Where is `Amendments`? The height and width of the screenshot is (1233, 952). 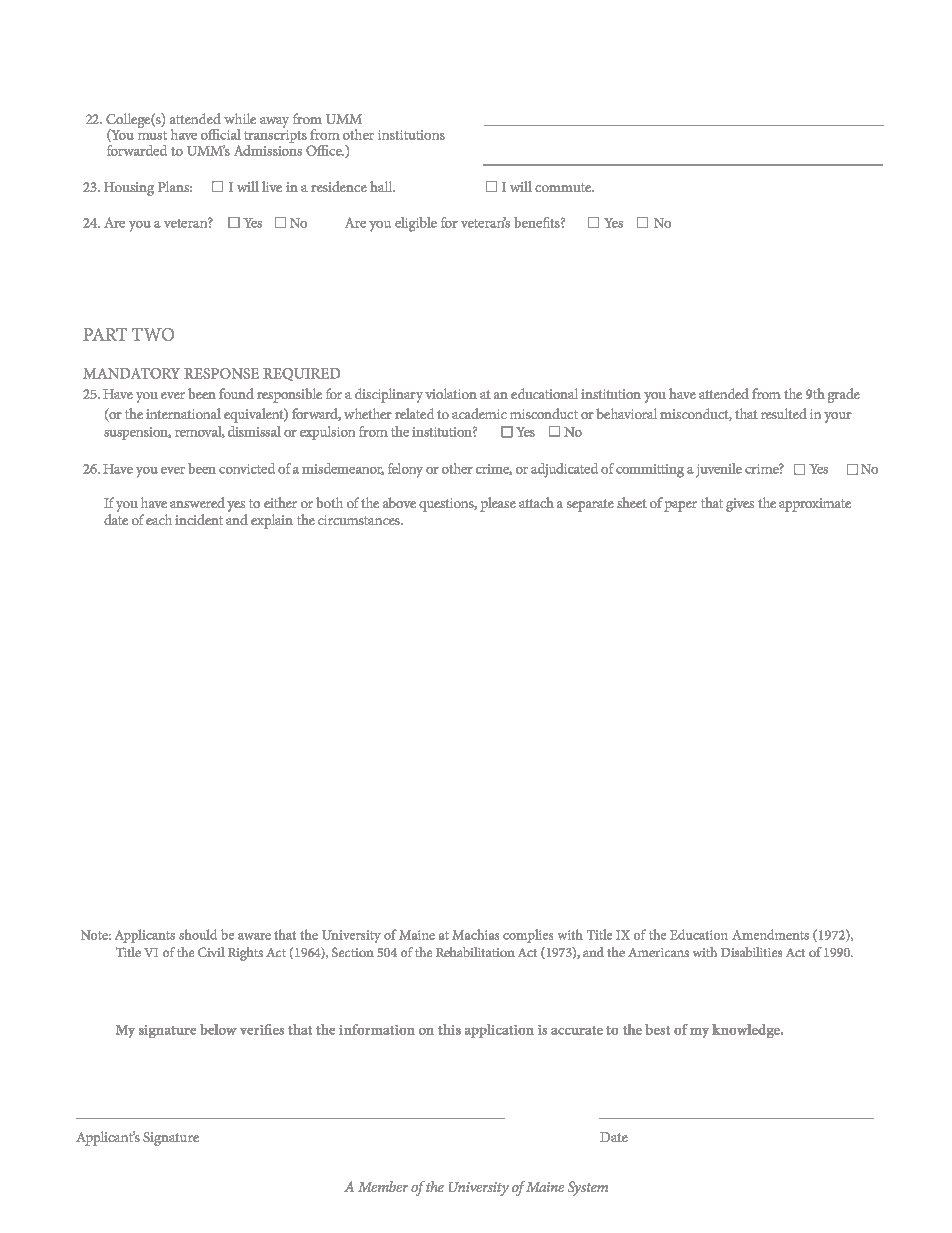 Amendments is located at coordinates (770, 934).
